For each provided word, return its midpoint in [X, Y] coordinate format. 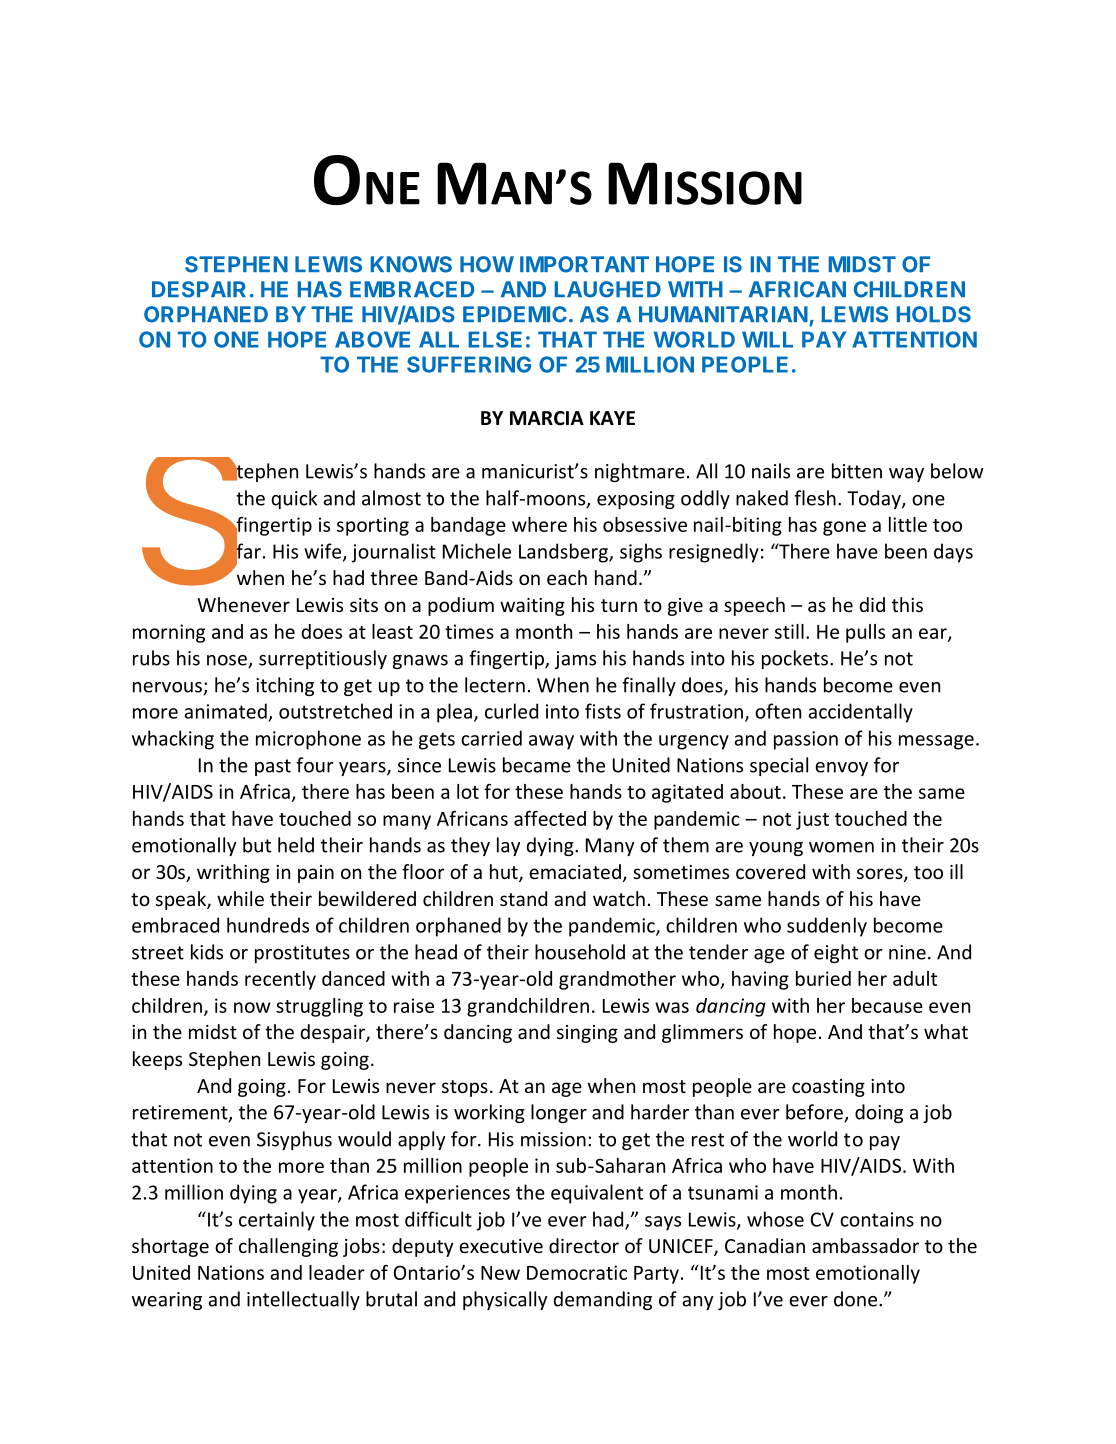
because [887, 1005]
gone [844, 528]
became [537, 765]
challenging [288, 1247]
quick [294, 499]
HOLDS [934, 314]
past [273, 767]
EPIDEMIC [515, 314]
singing [587, 1034]
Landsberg [564, 553]
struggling [319, 1007]
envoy [841, 769]
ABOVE [372, 339]
